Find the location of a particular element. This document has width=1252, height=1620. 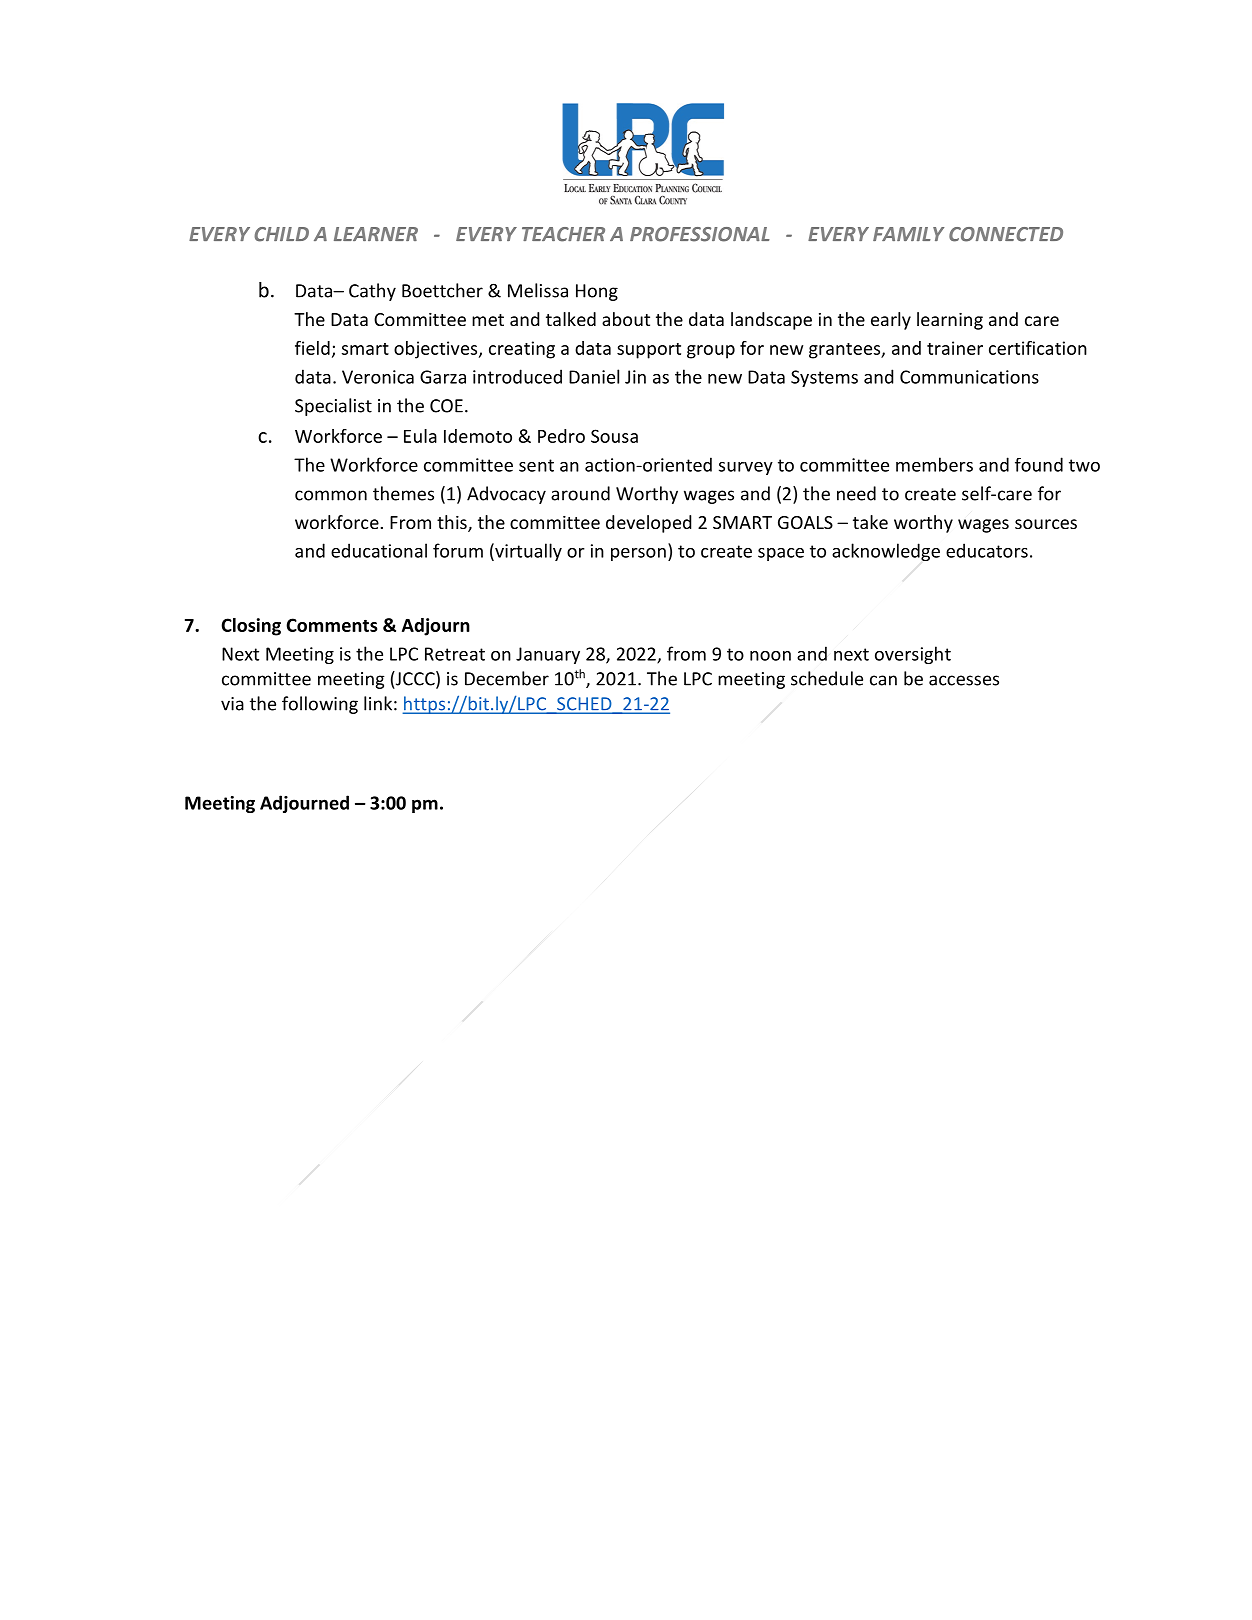

members is located at coordinates (934, 464).
